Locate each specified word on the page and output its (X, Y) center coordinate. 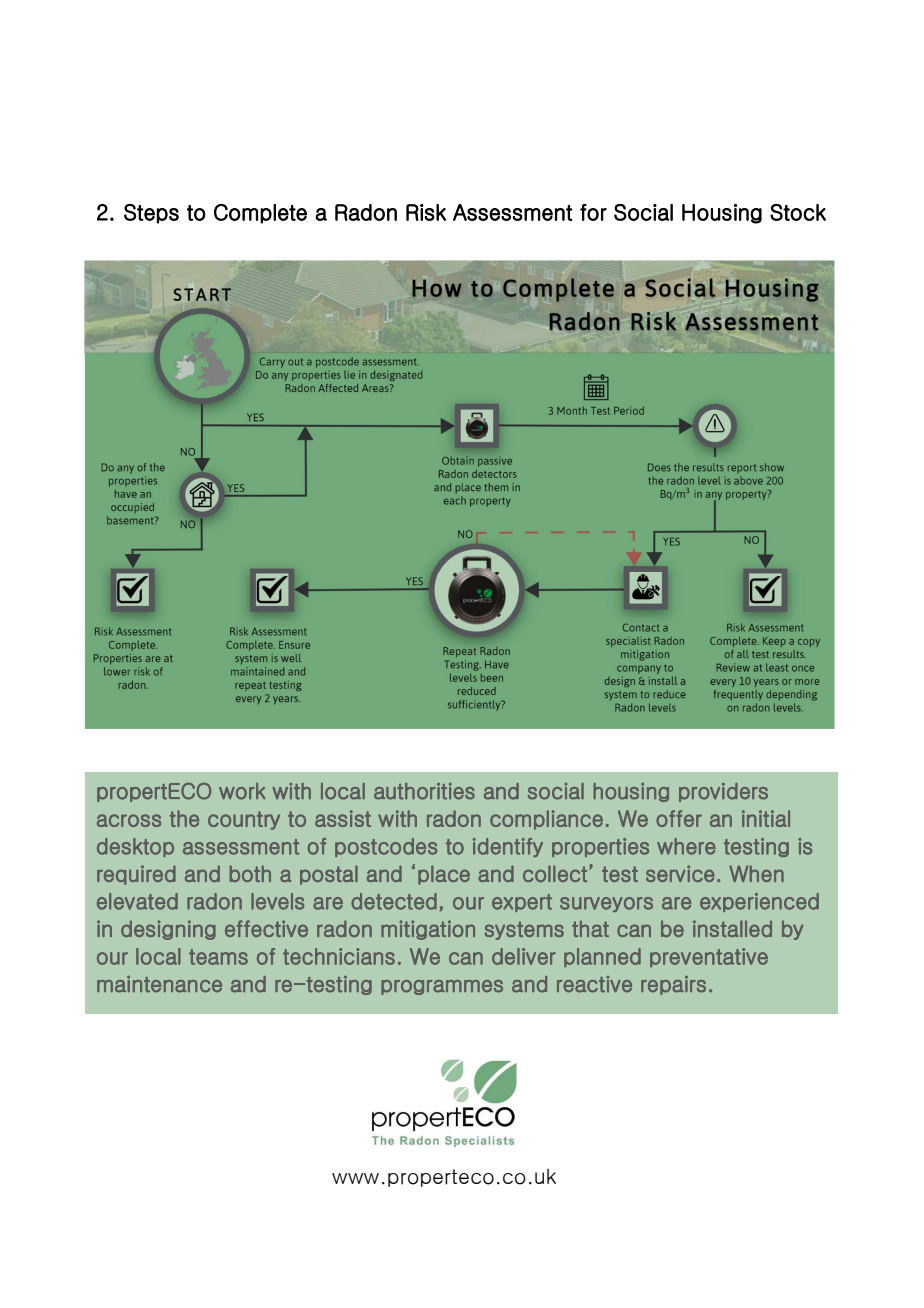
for (593, 212)
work (242, 791)
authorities (424, 791)
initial (766, 818)
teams (218, 957)
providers (723, 792)
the (184, 818)
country (244, 820)
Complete (260, 214)
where (686, 846)
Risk (426, 212)
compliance (546, 820)
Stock (798, 212)
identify (508, 847)
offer (679, 818)
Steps (151, 214)
